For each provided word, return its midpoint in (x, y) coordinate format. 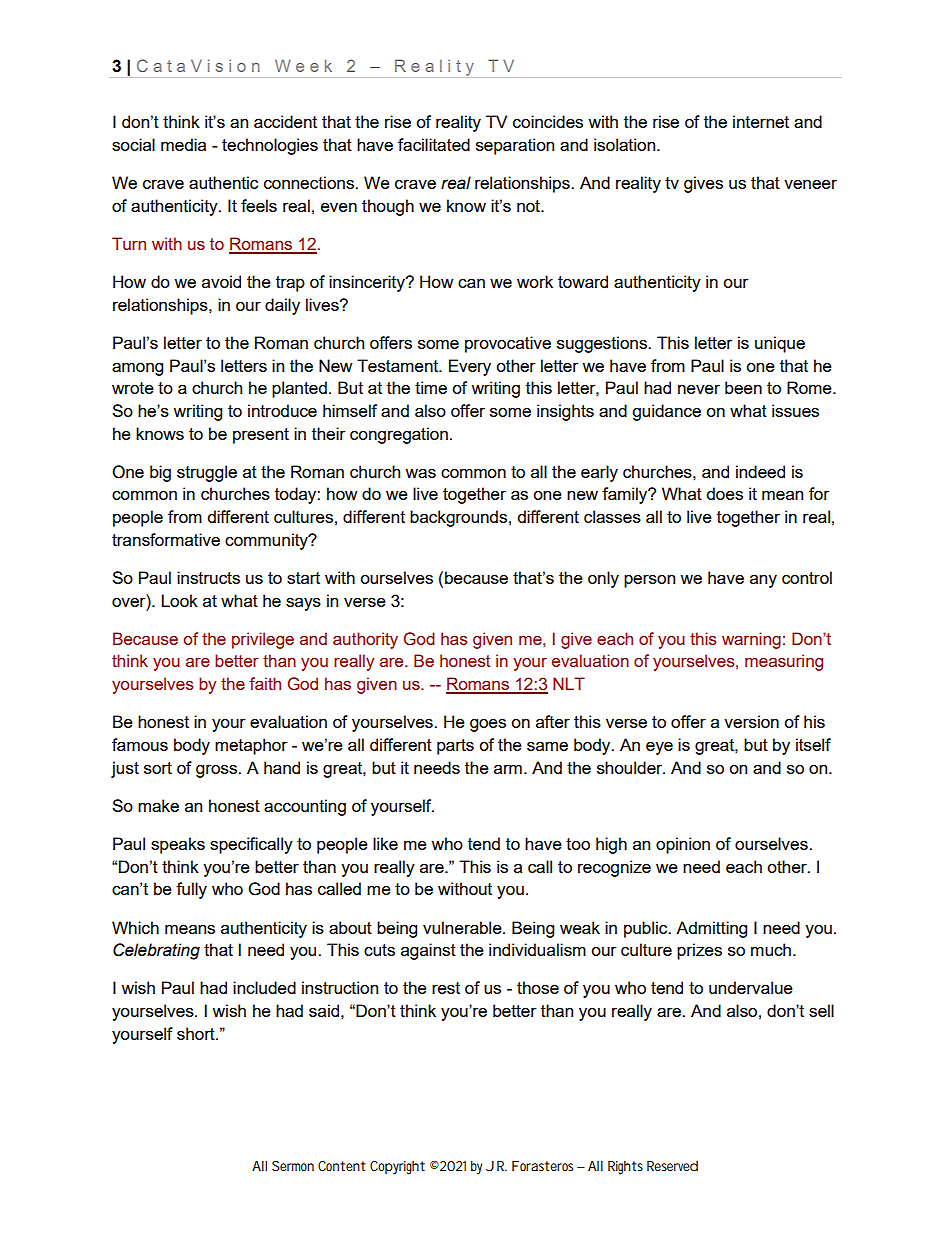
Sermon (293, 1166)
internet (761, 121)
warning (751, 640)
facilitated (434, 144)
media (183, 144)
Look (179, 600)
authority (365, 640)
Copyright (397, 1168)
